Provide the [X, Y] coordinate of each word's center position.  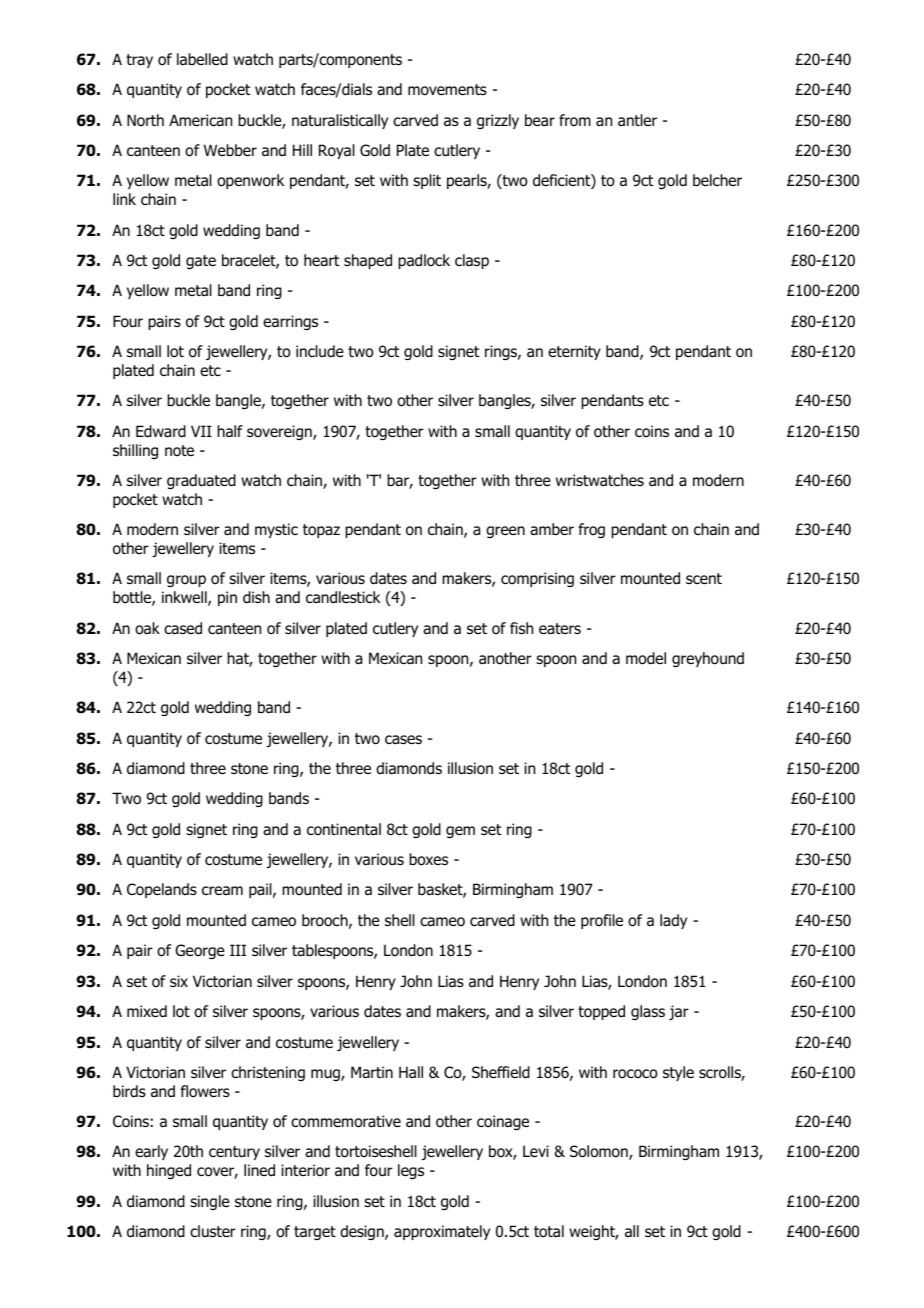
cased [183, 628]
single [210, 1202]
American [200, 120]
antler [637, 120]
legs [411, 1171]
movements [447, 90]
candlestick [343, 597]
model [646, 658]
